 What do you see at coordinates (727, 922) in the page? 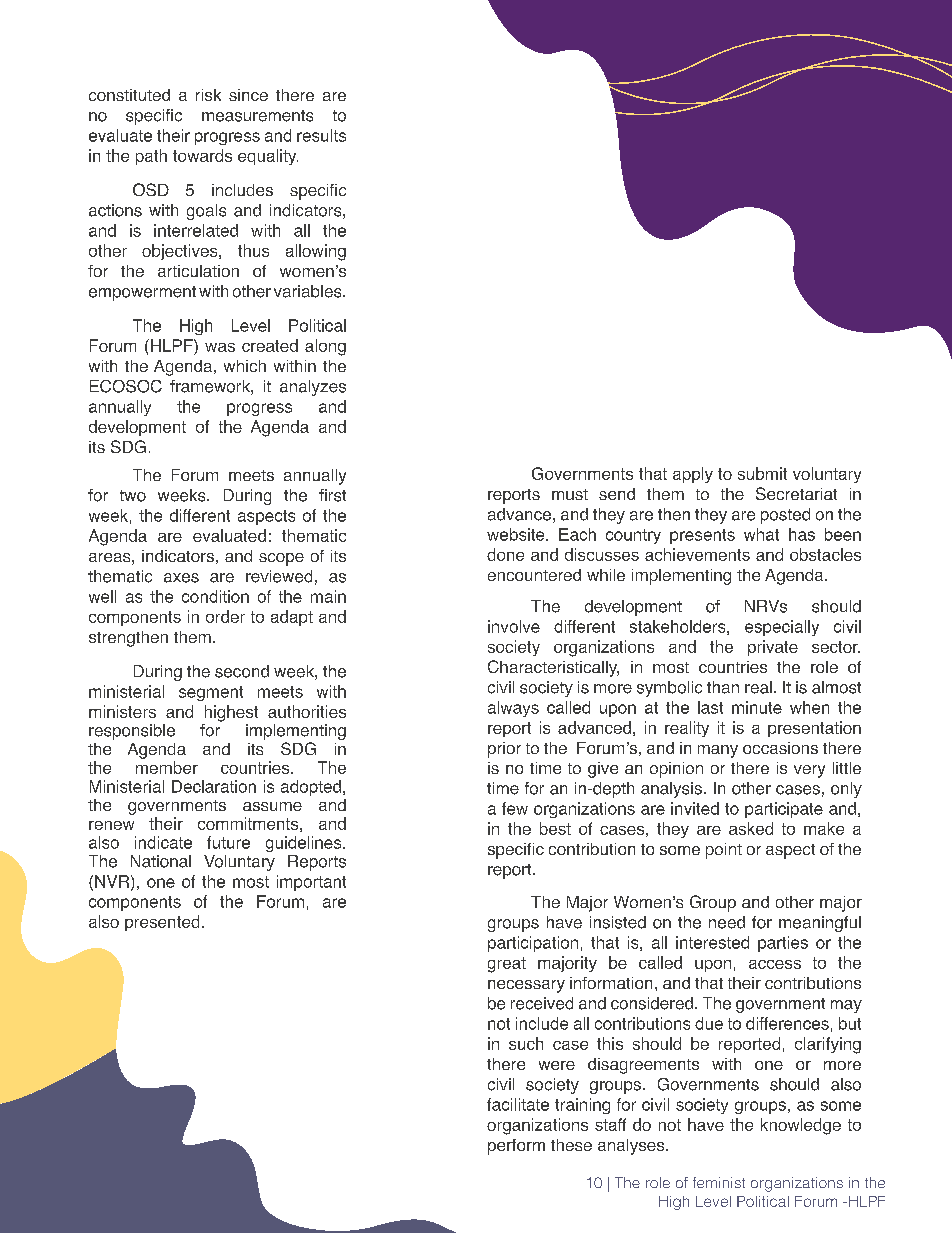
I see `need` at bounding box center [727, 922].
